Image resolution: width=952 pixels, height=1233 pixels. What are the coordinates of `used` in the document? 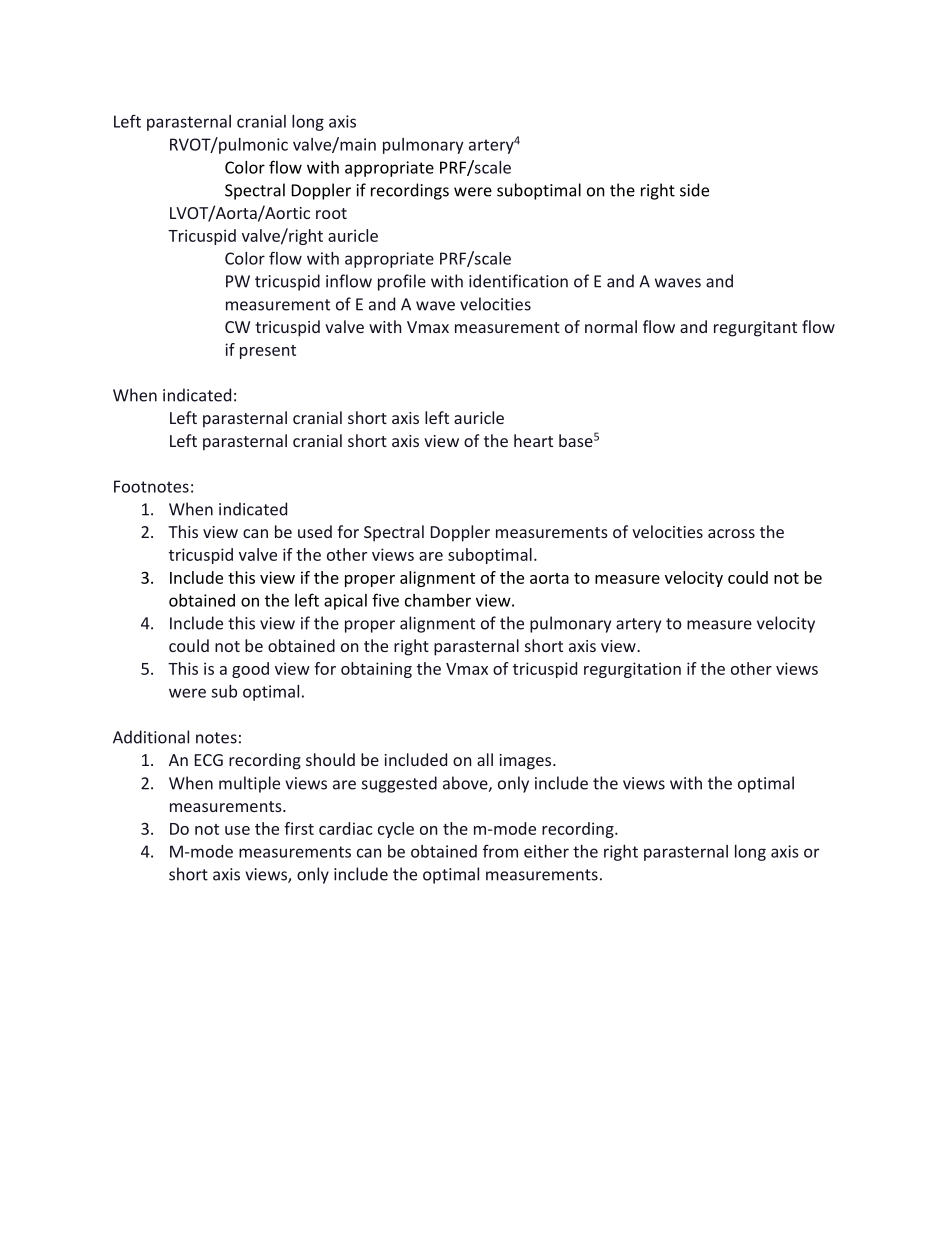 It's located at (315, 531).
